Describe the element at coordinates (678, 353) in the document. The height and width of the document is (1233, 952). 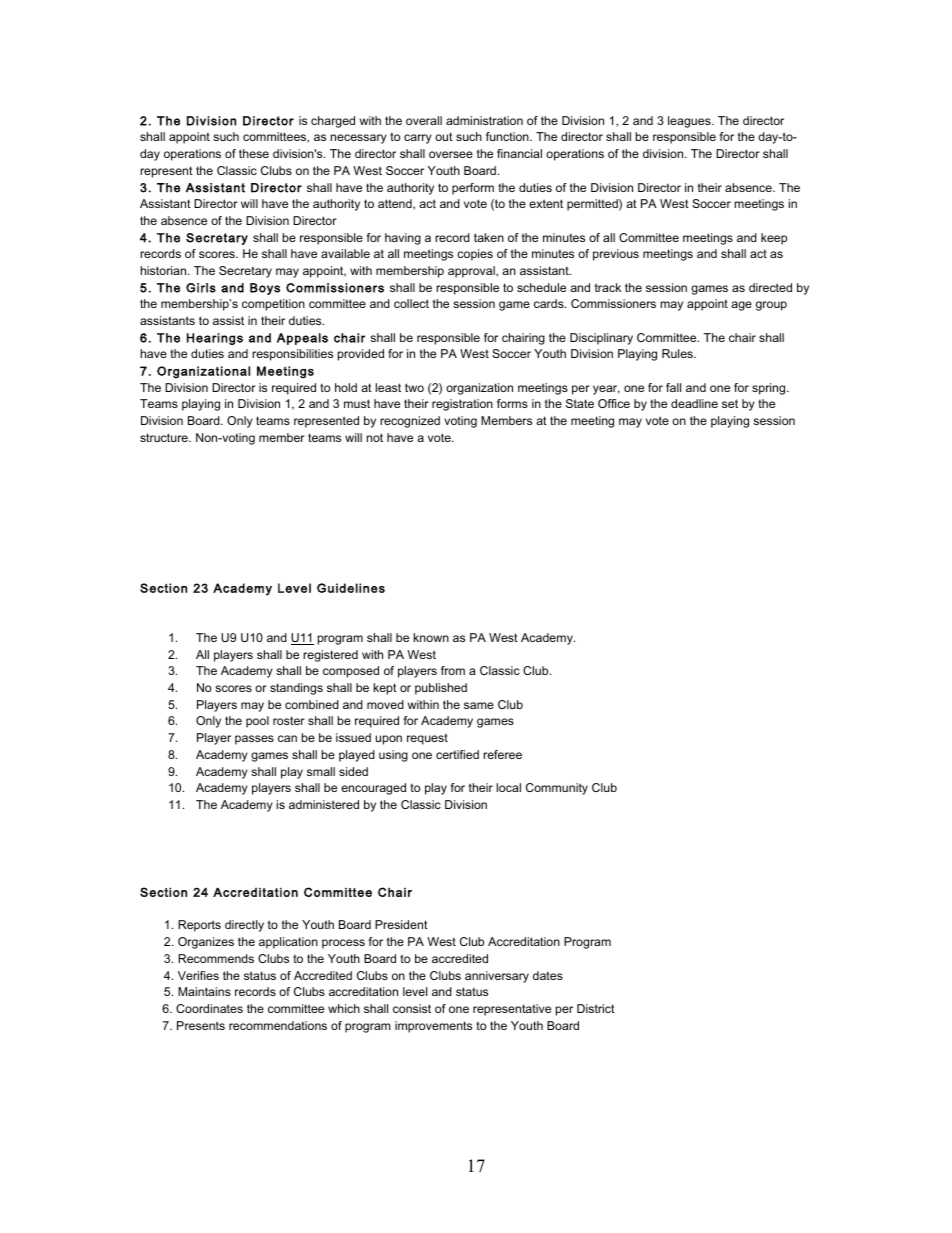
I see `Rules` at that location.
